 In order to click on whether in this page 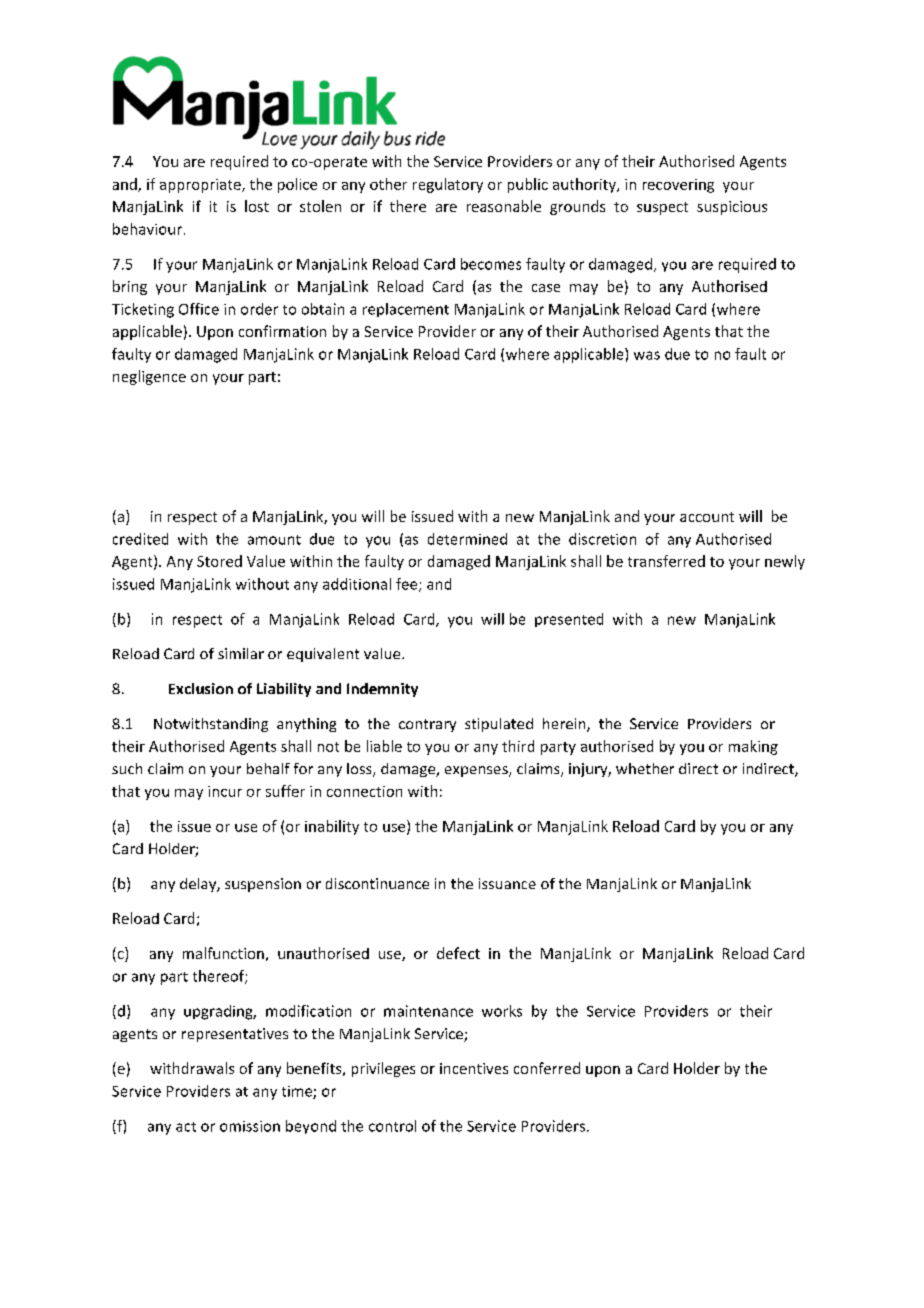, I will do `click(645, 768)`.
